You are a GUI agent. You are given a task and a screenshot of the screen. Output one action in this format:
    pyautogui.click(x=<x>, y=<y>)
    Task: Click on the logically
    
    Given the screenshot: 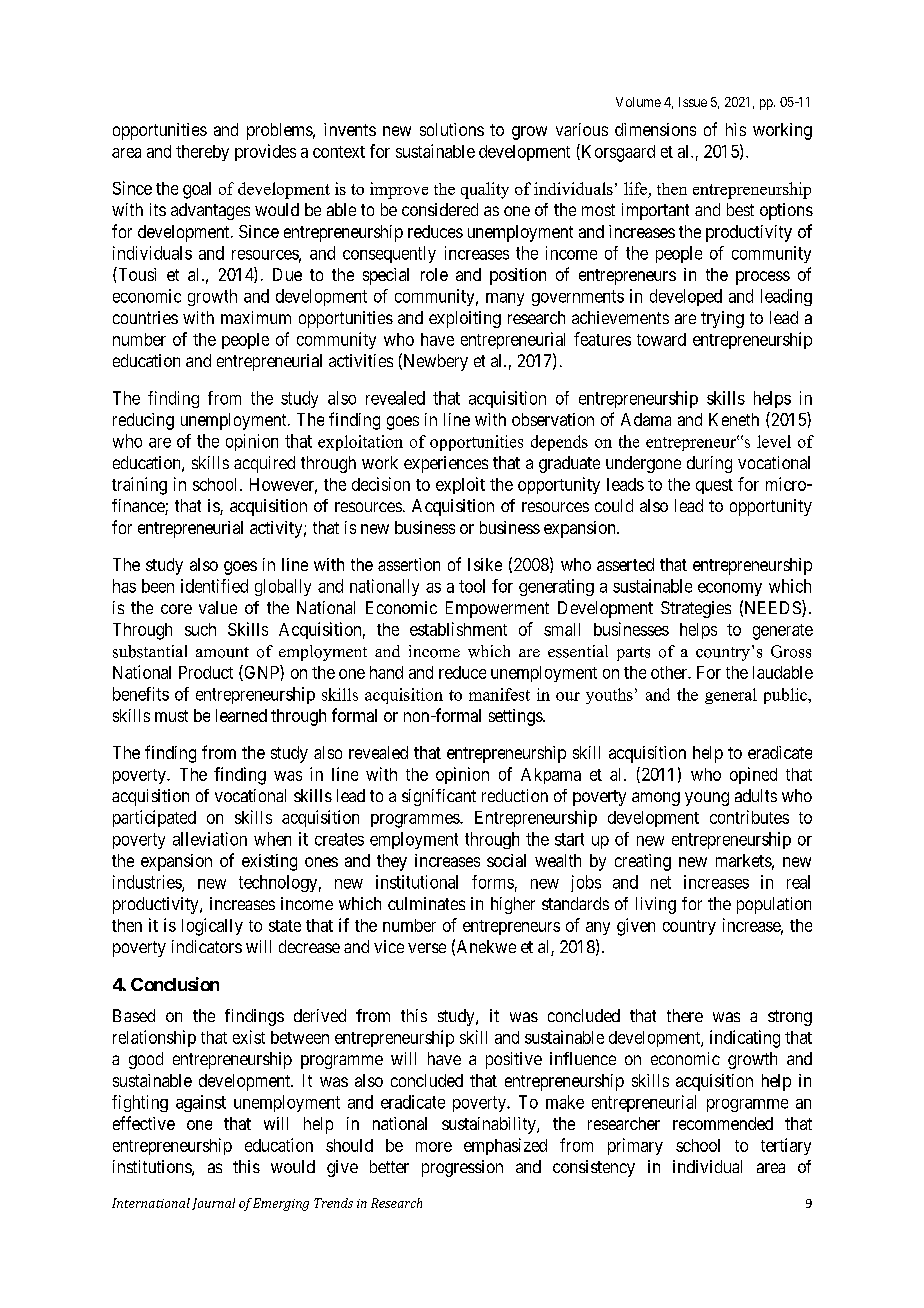 What is the action you would take?
    pyautogui.click(x=212, y=927)
